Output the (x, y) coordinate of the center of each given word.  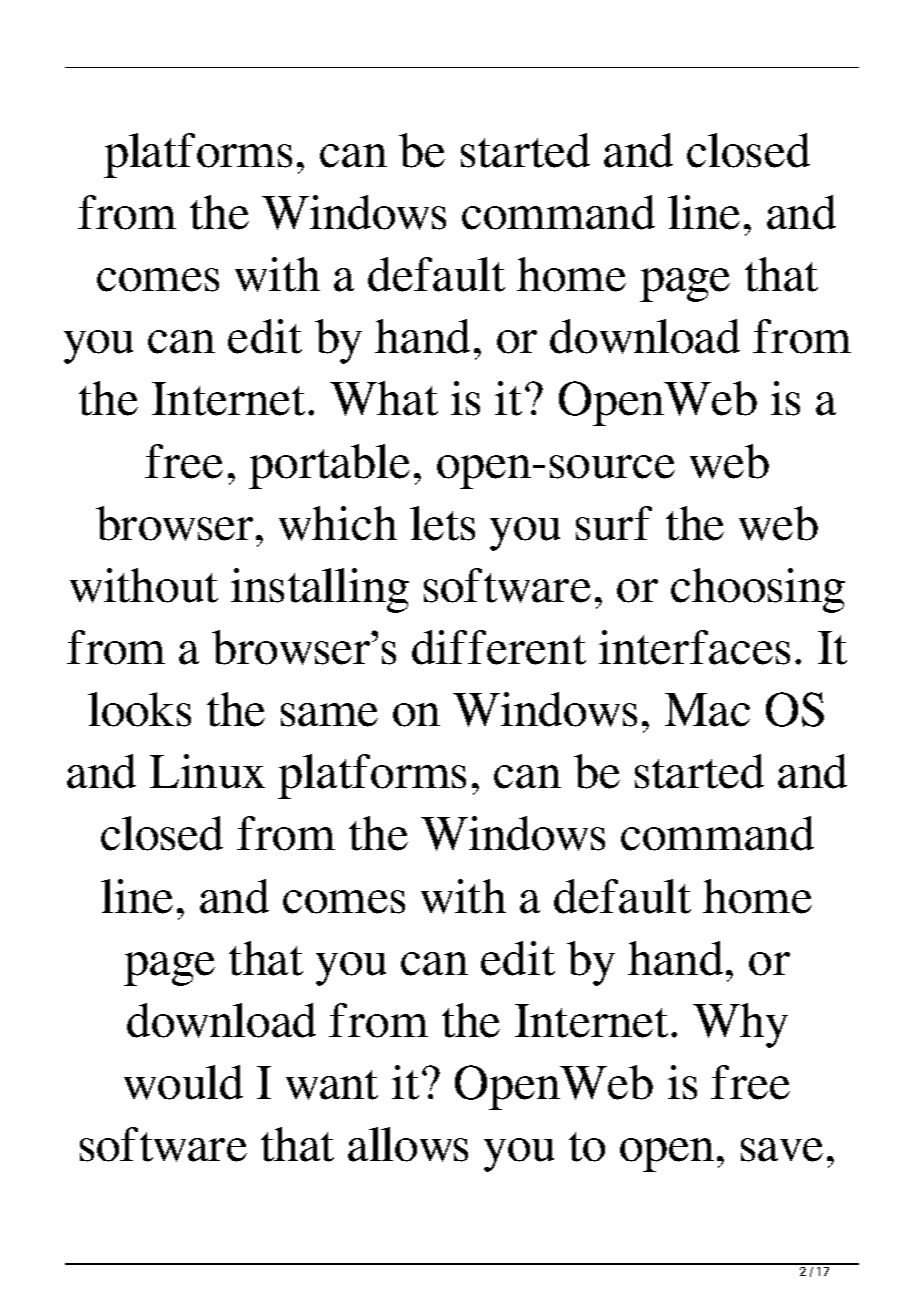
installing (320, 590)
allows (408, 1144)
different (499, 647)
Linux (207, 771)
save (782, 1150)
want (332, 1085)
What (384, 398)
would (183, 1082)
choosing (758, 590)
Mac (707, 710)
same (329, 715)
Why (740, 1025)
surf (614, 523)
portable (329, 466)
